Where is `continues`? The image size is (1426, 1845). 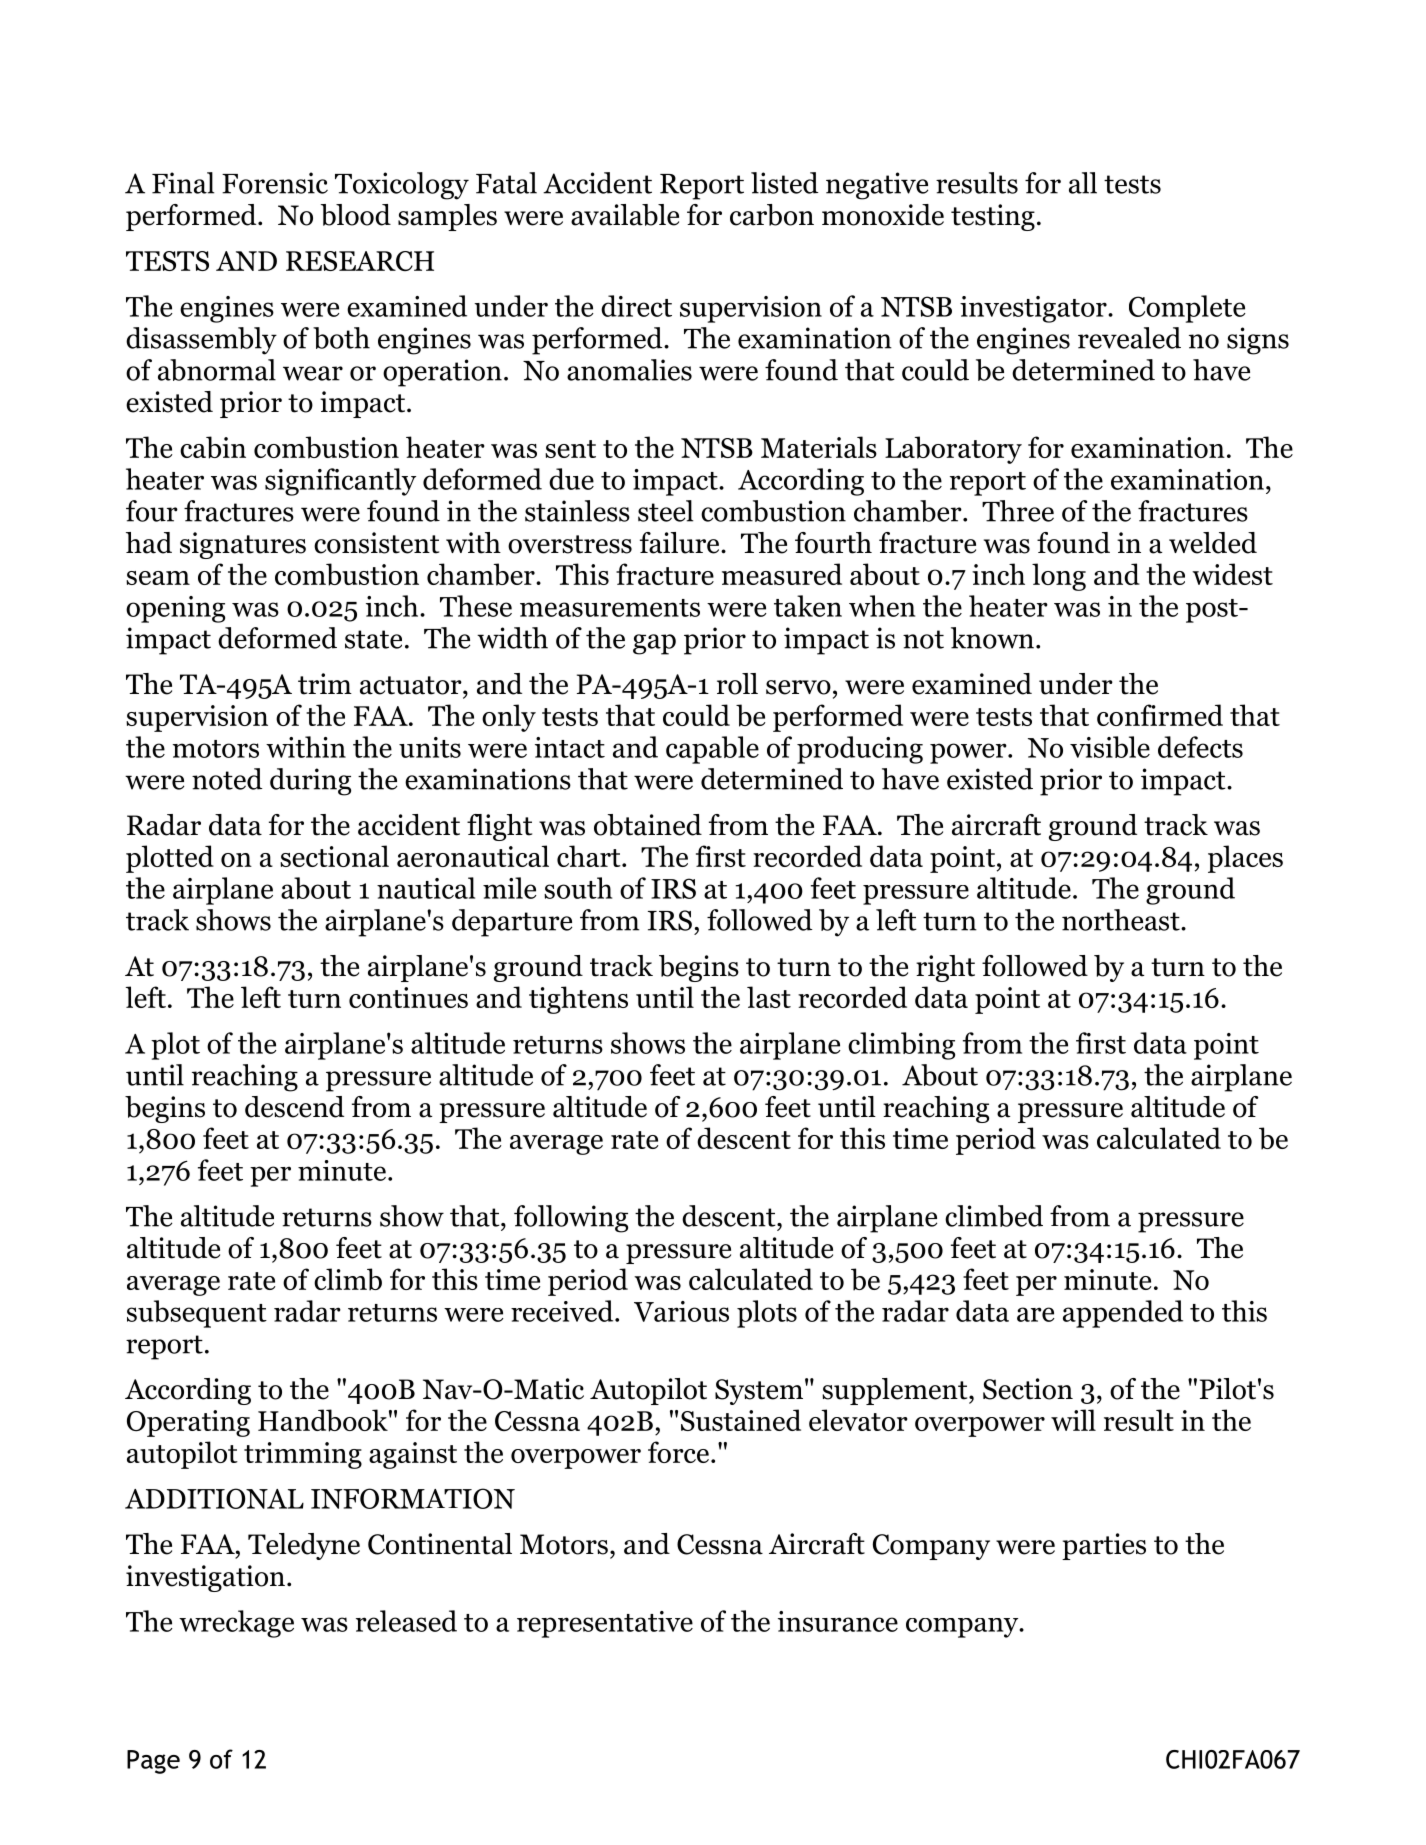 continues is located at coordinates (408, 997).
